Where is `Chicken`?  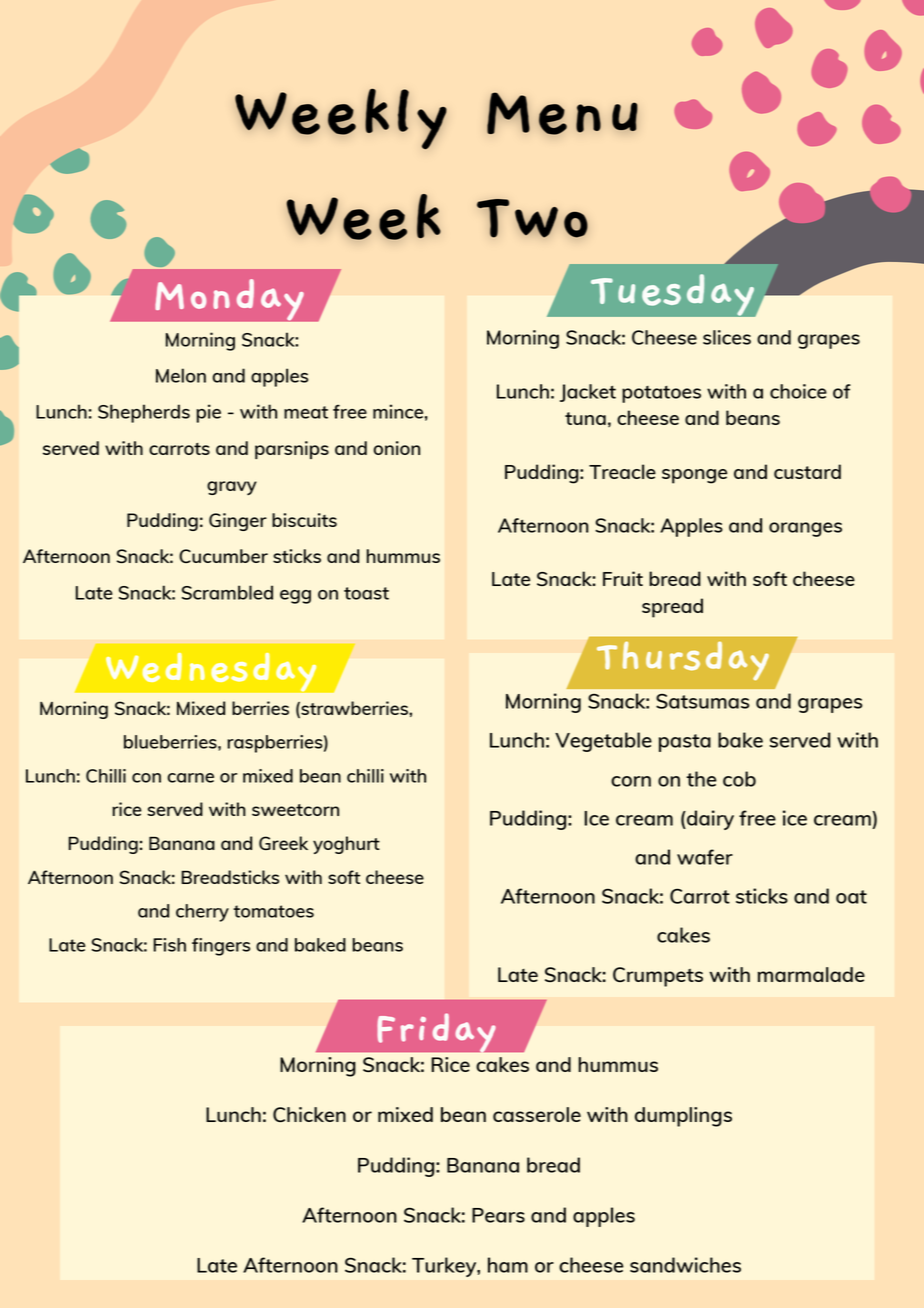 Chicken is located at coordinates (309, 1114).
